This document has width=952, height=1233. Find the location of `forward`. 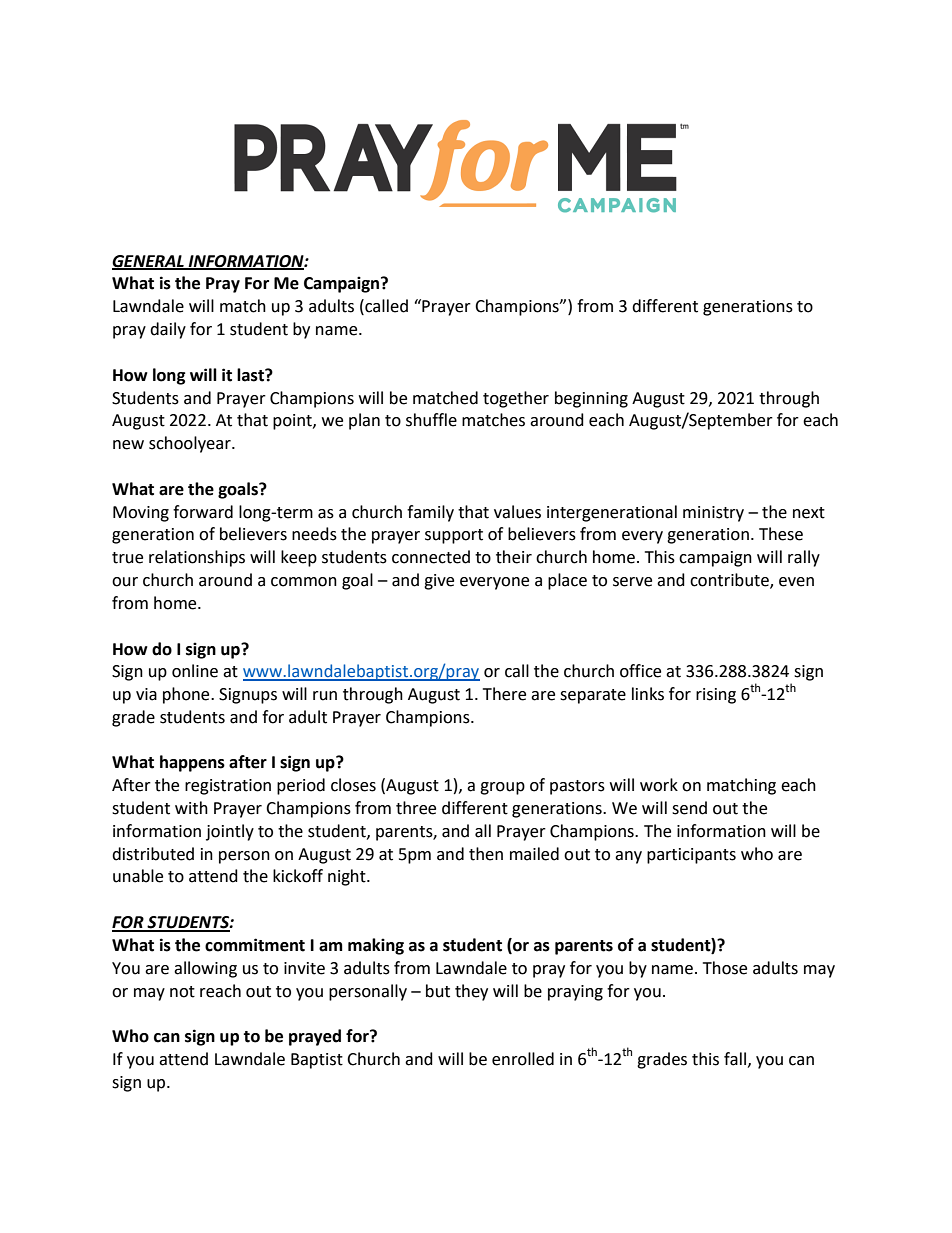

forward is located at coordinates (203, 512).
